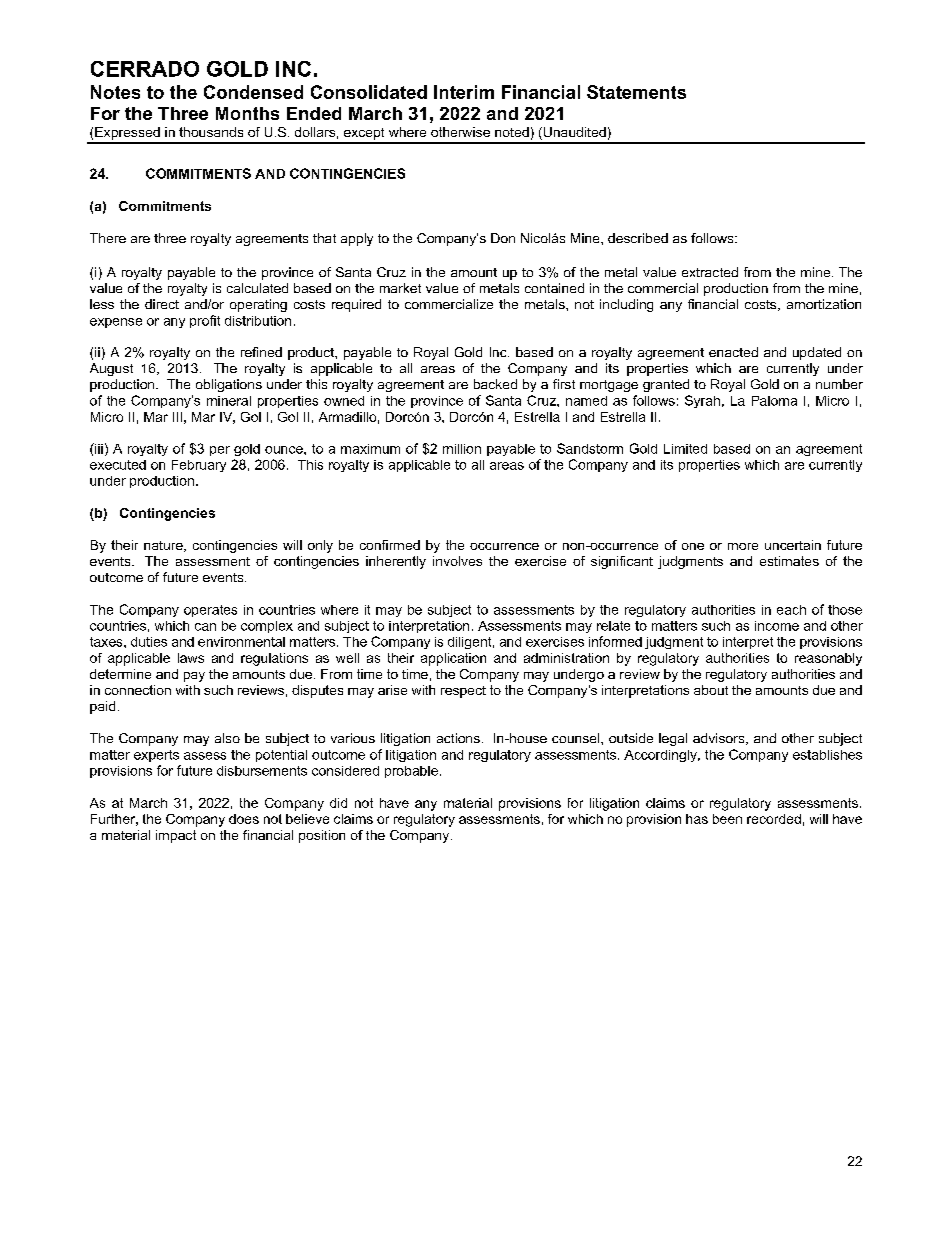  Describe the element at coordinates (176, 836) in the document. I see `impact` at that location.
